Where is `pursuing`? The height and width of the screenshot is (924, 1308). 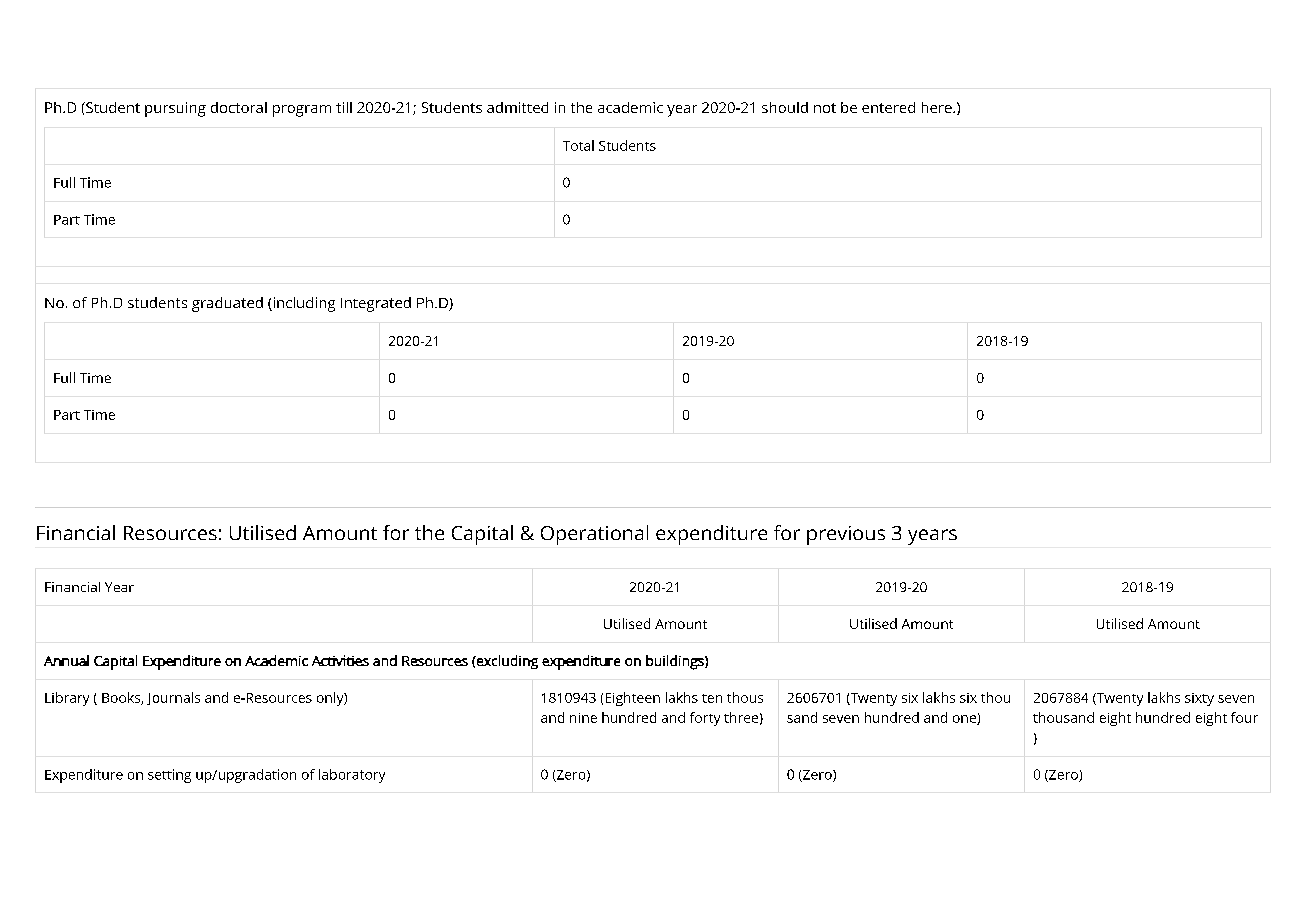 pursuing is located at coordinates (175, 109).
